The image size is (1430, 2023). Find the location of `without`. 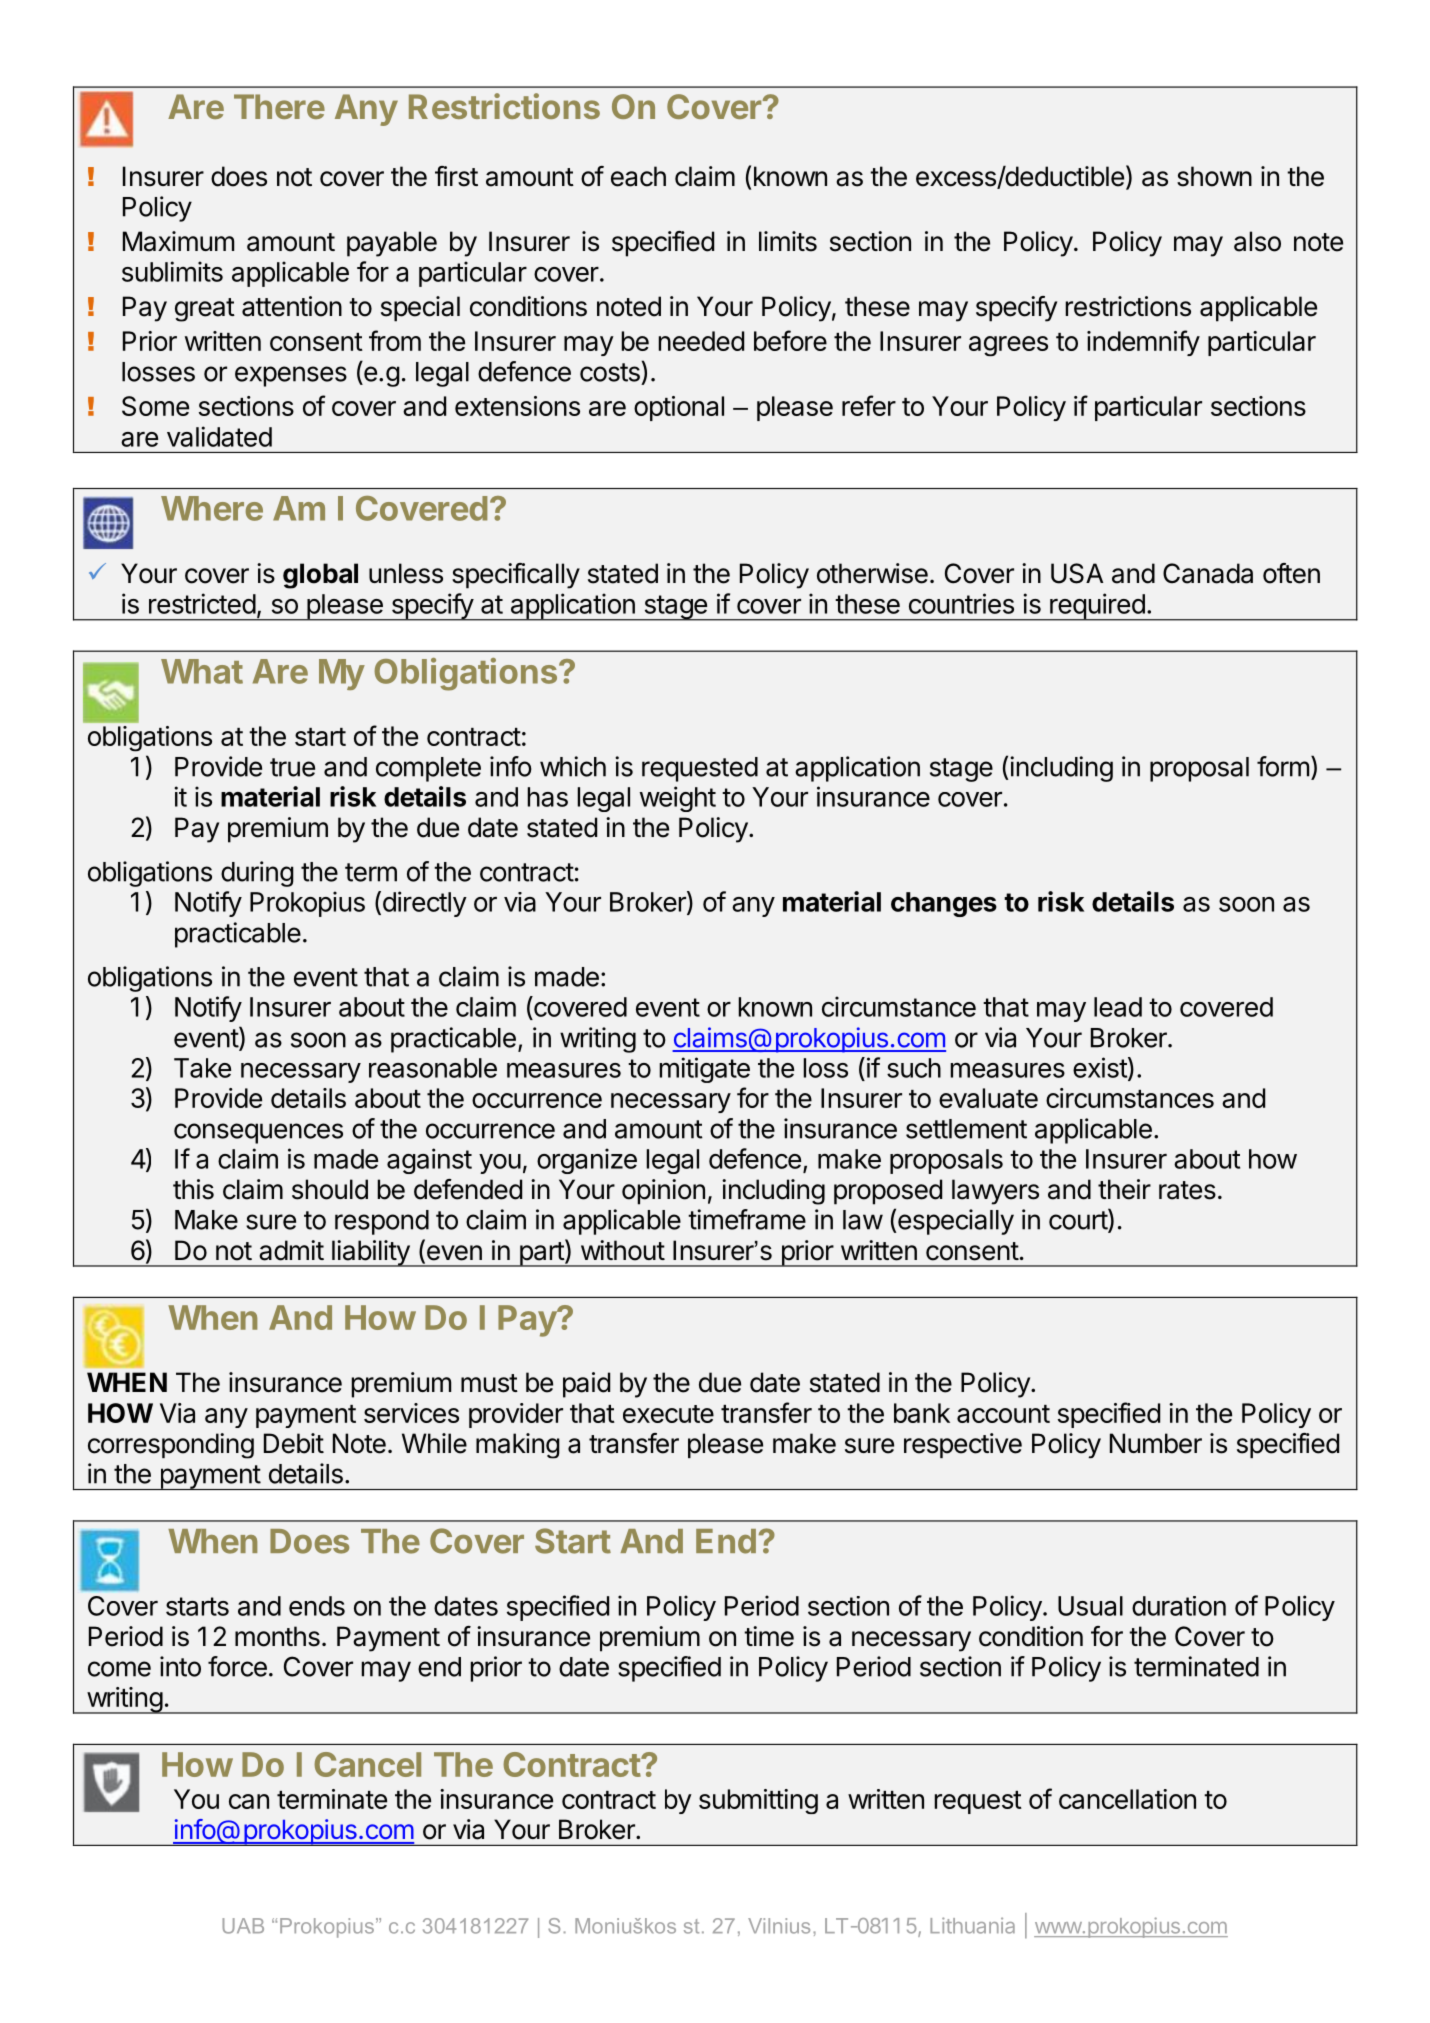

without is located at coordinates (623, 1250).
